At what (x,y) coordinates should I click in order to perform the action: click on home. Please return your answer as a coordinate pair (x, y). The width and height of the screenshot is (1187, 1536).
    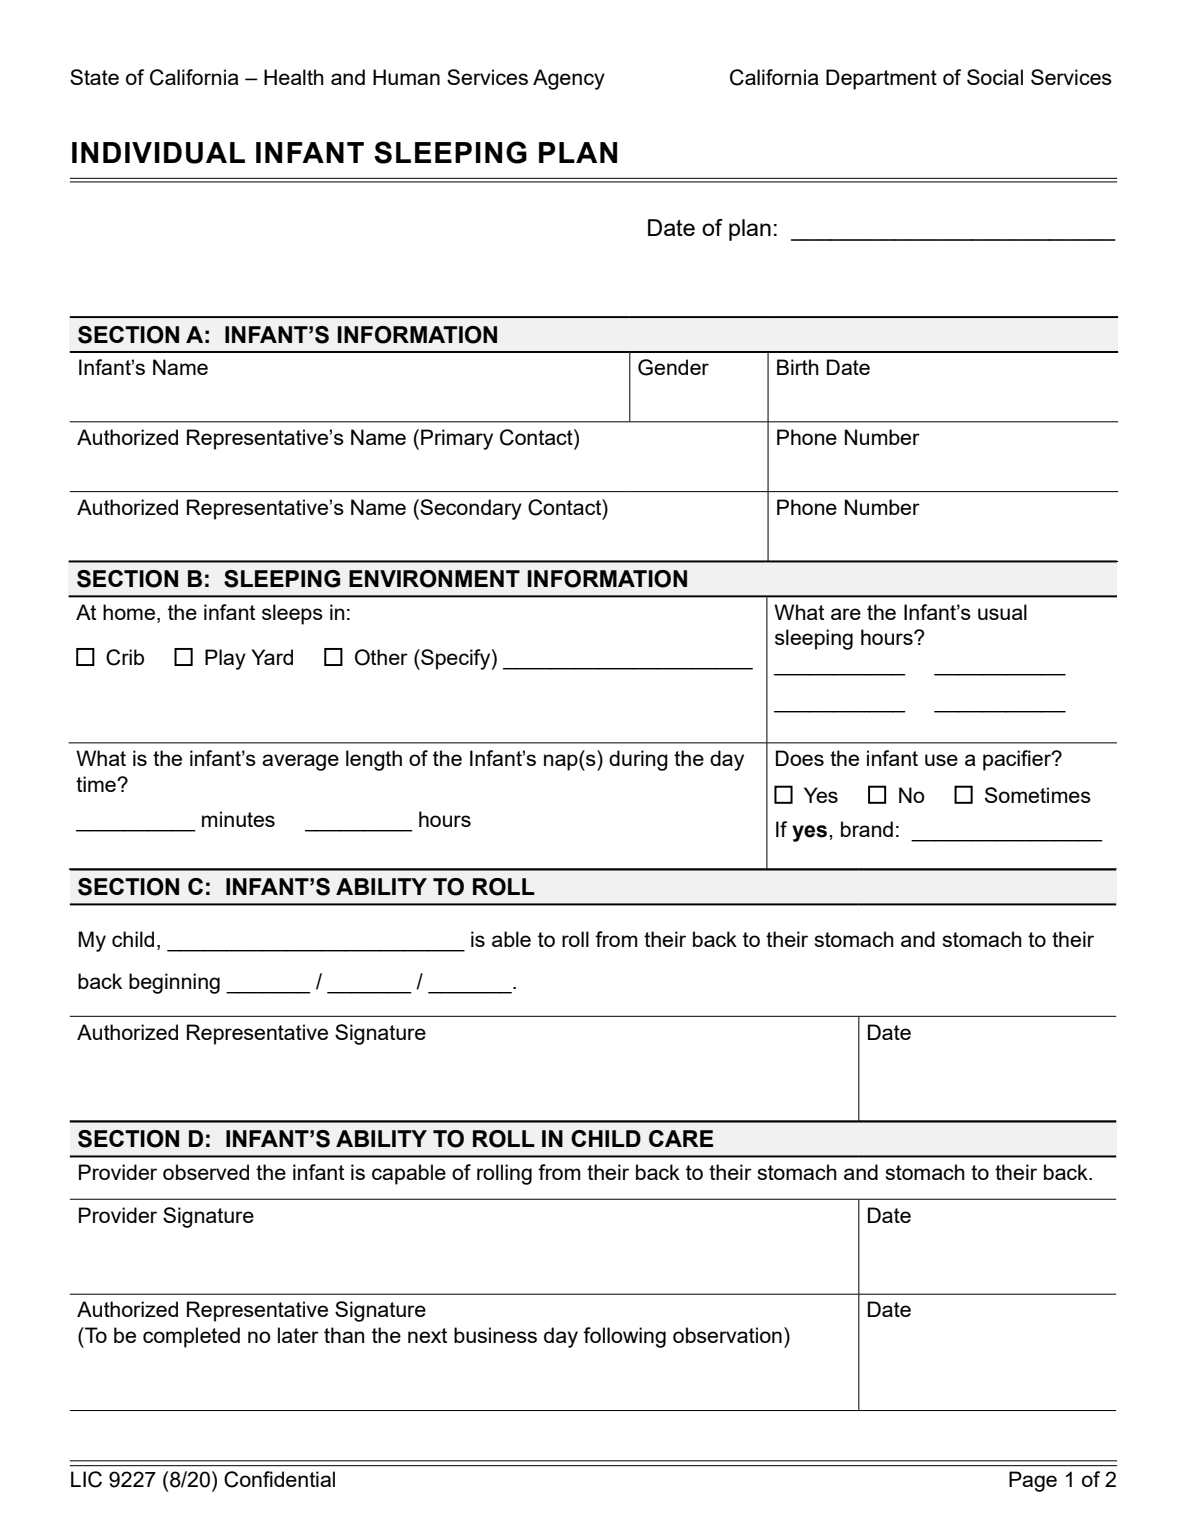
    Looking at the image, I should click on (129, 612).
